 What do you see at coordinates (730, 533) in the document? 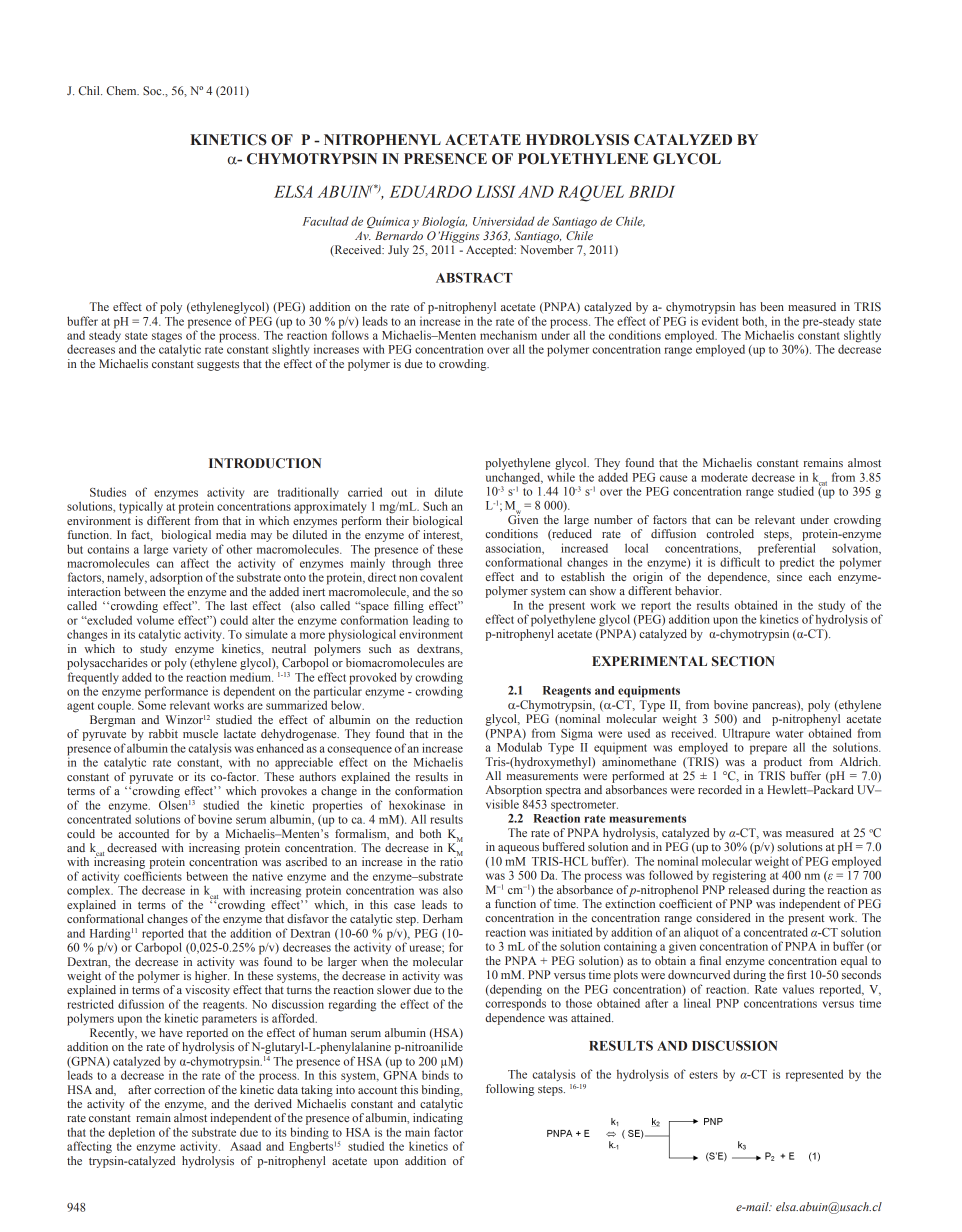
I see `controled` at bounding box center [730, 533].
